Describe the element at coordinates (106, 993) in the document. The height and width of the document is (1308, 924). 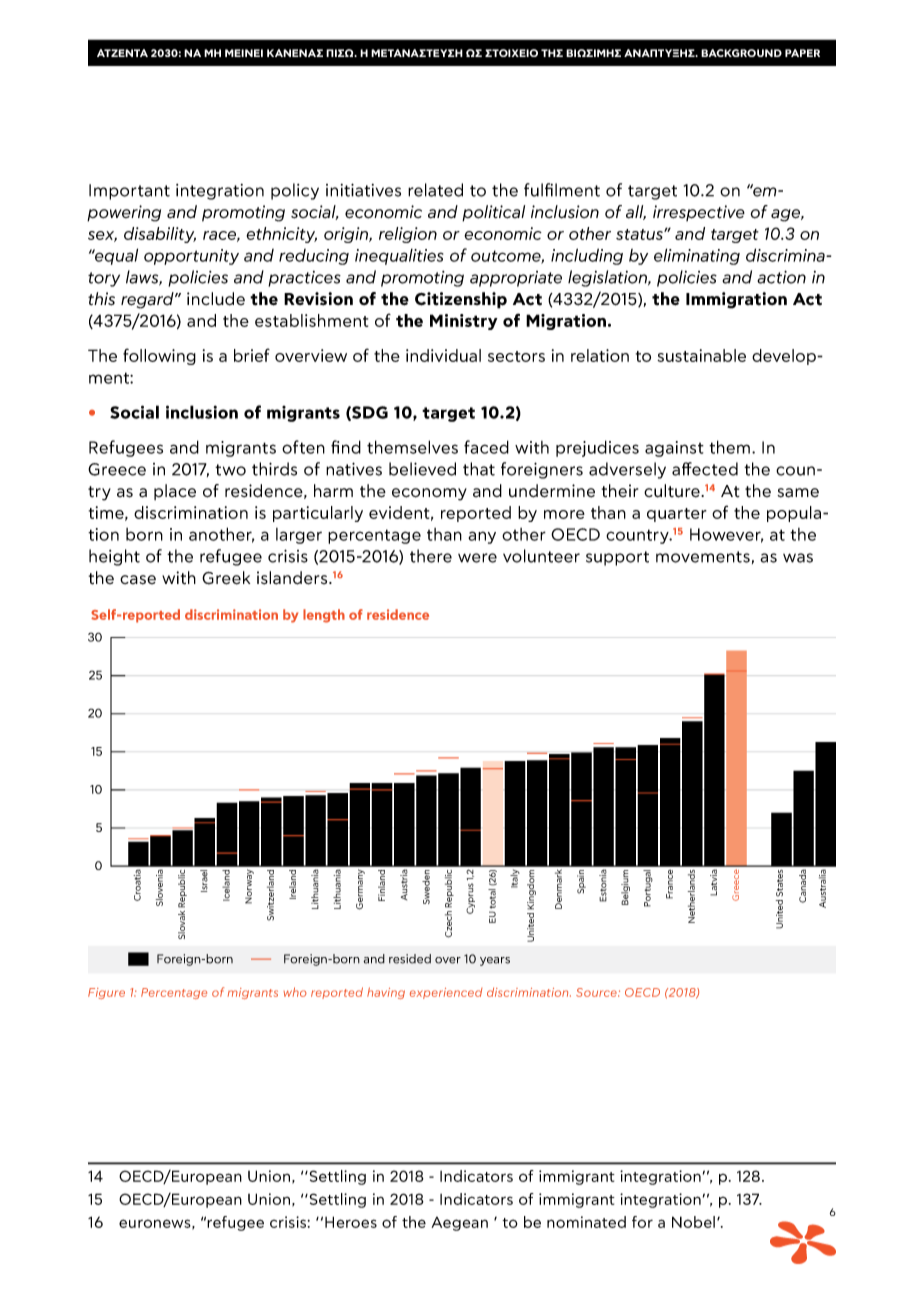
I see `Figure` at that location.
